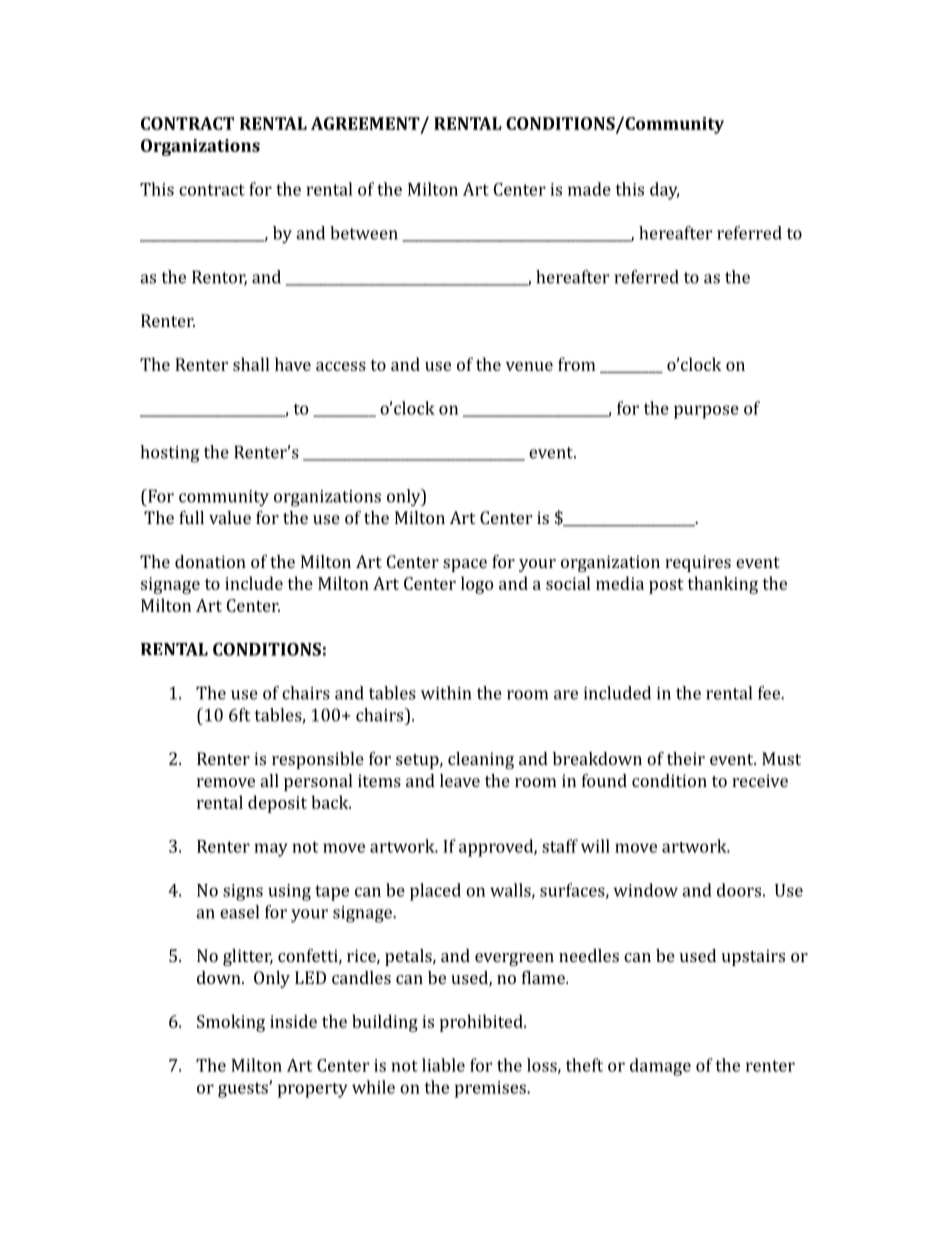 Image resolution: width=952 pixels, height=1233 pixels. Describe the element at coordinates (529, 366) in the image. I see `venue` at that location.
